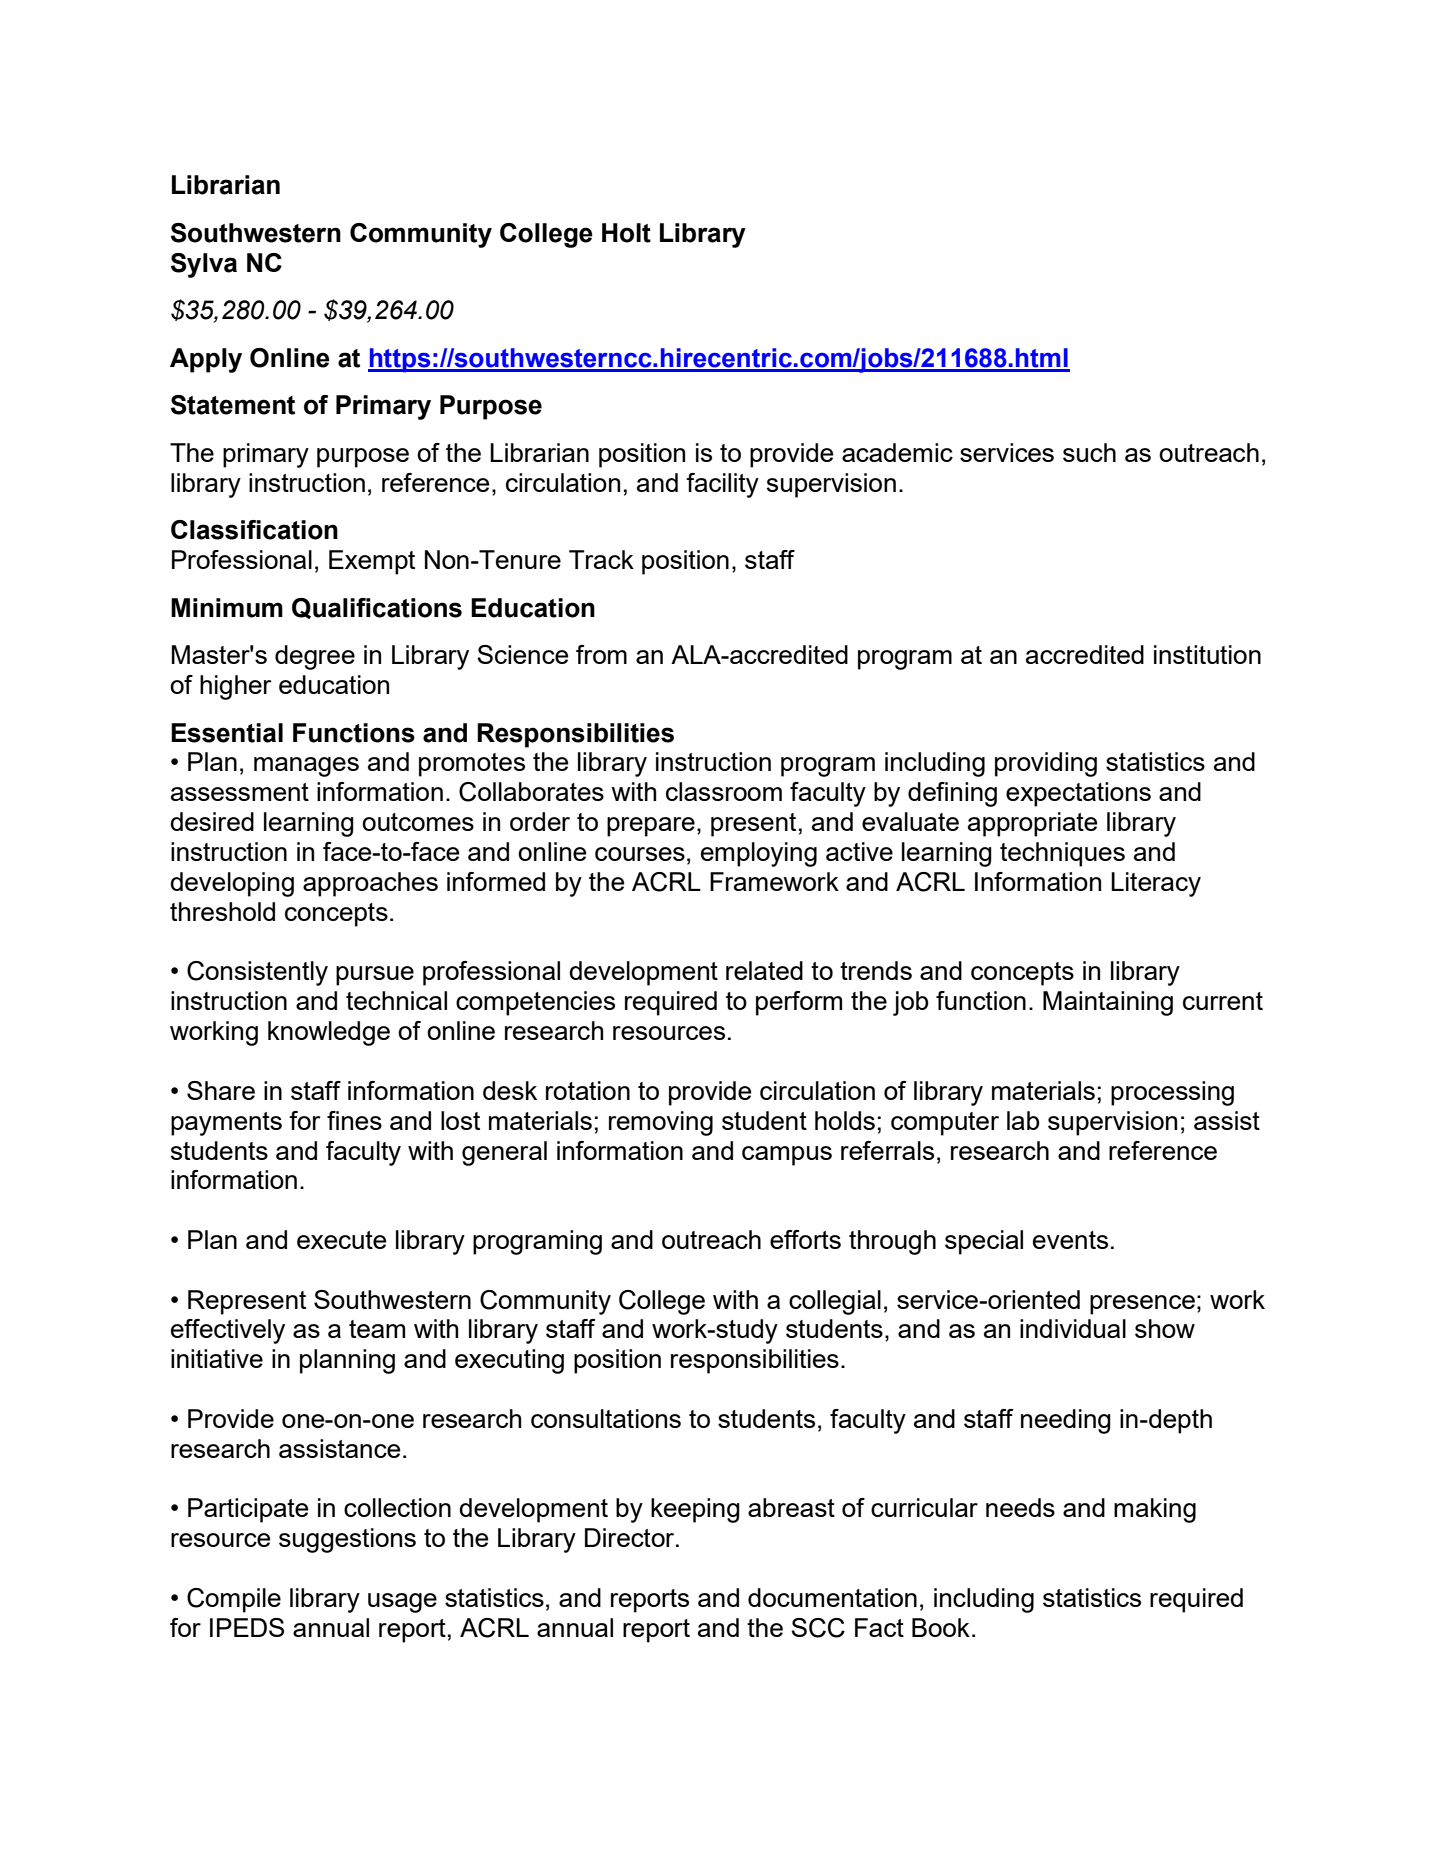  I want to click on Apply, so click(206, 360).
